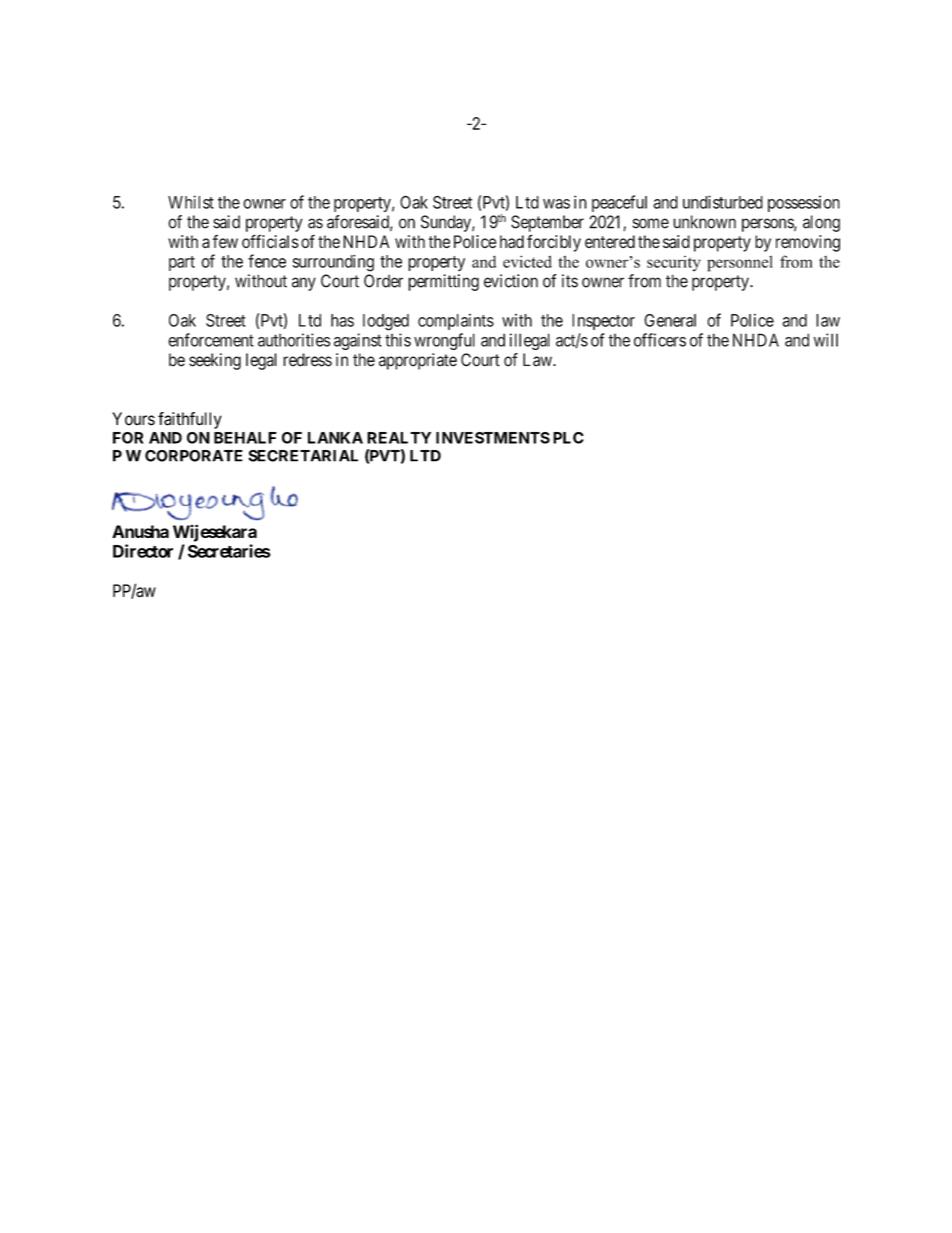 This page has width=952, height=1233. I want to click on REALTY, so click(399, 438).
